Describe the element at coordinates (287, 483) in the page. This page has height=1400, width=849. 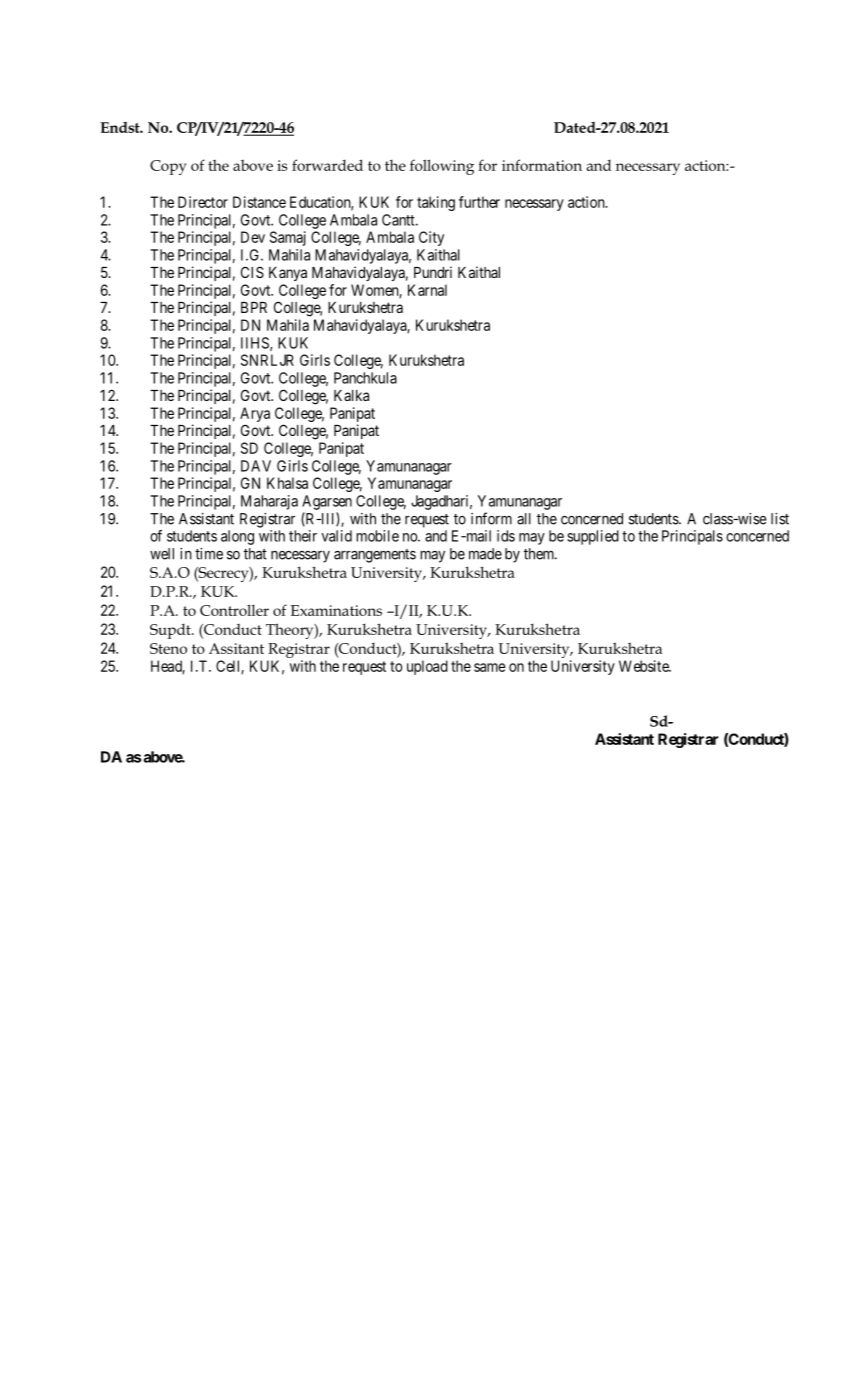
I see `Khalsa` at that location.
